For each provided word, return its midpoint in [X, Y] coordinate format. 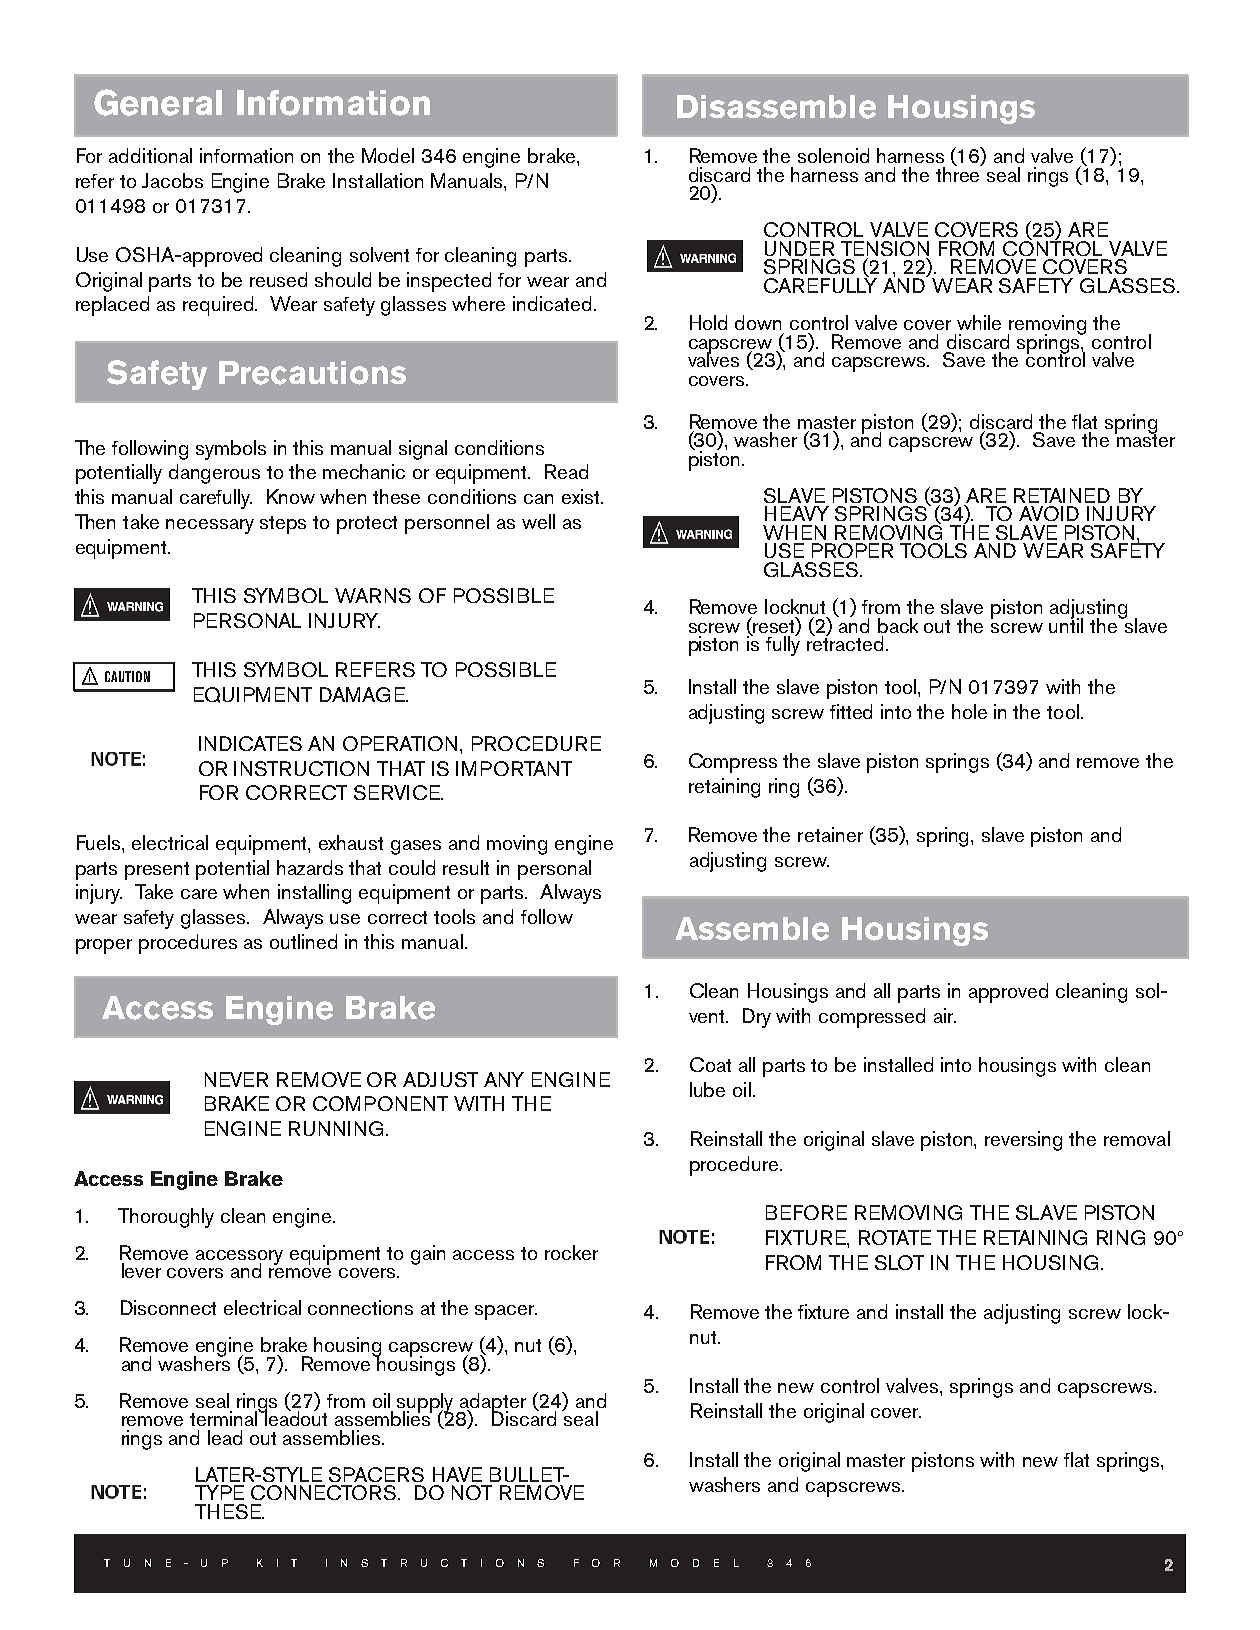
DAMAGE [363, 694]
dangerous [214, 474]
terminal [225, 1417]
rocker [571, 1252]
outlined [303, 941]
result [466, 867]
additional [150, 155]
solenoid [833, 155]
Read [566, 471]
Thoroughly [166, 1218]
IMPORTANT [514, 768]
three [959, 173]
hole [969, 711]
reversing [1023, 1141]
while [979, 322]
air [945, 1015]
